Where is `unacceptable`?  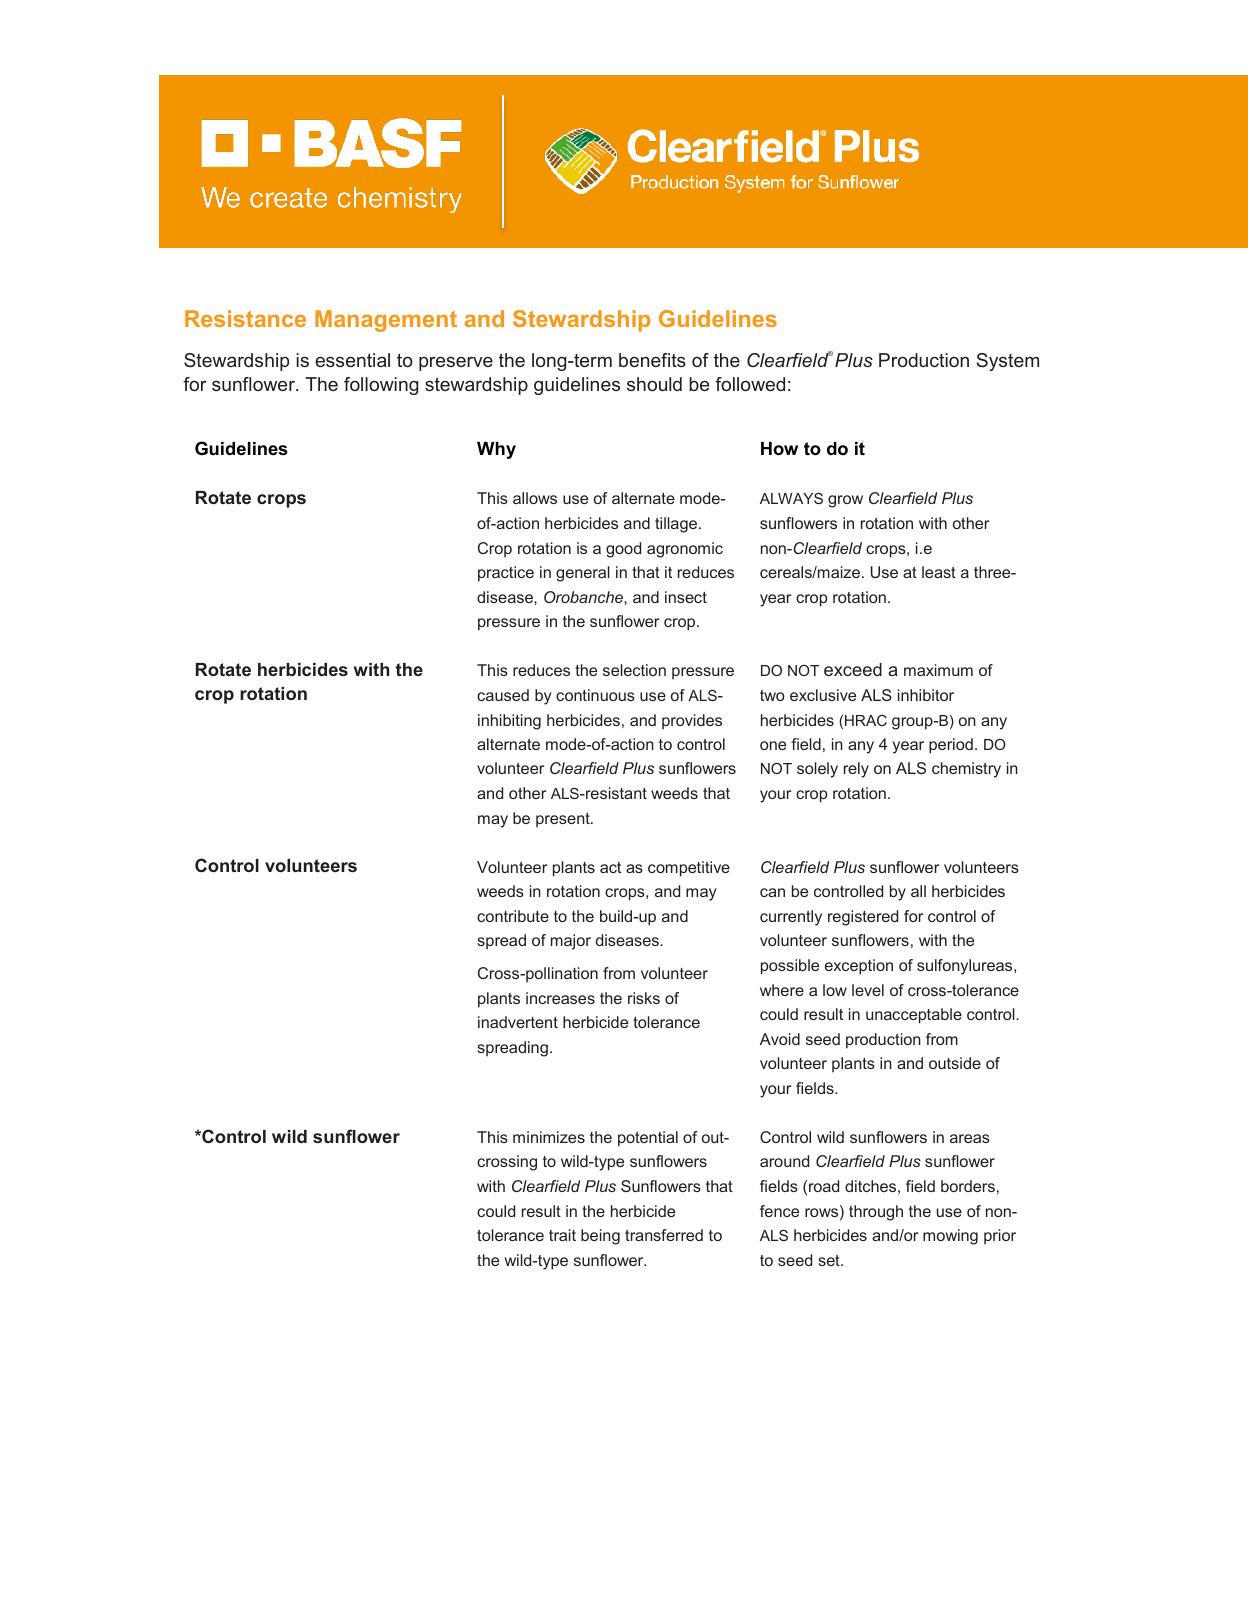 unacceptable is located at coordinates (914, 1016).
